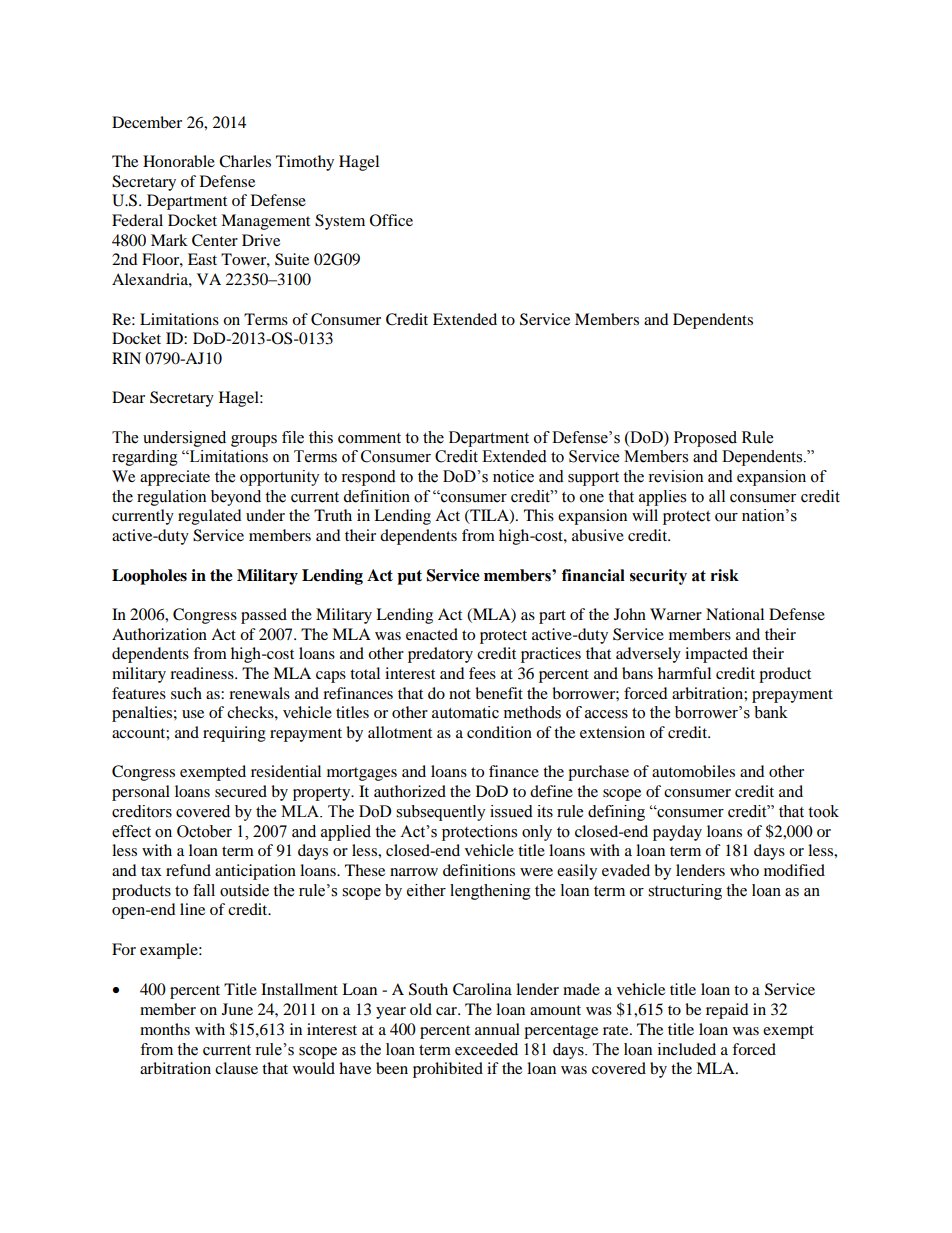 The width and height of the screenshot is (952, 1233). I want to click on comment, so click(369, 438).
